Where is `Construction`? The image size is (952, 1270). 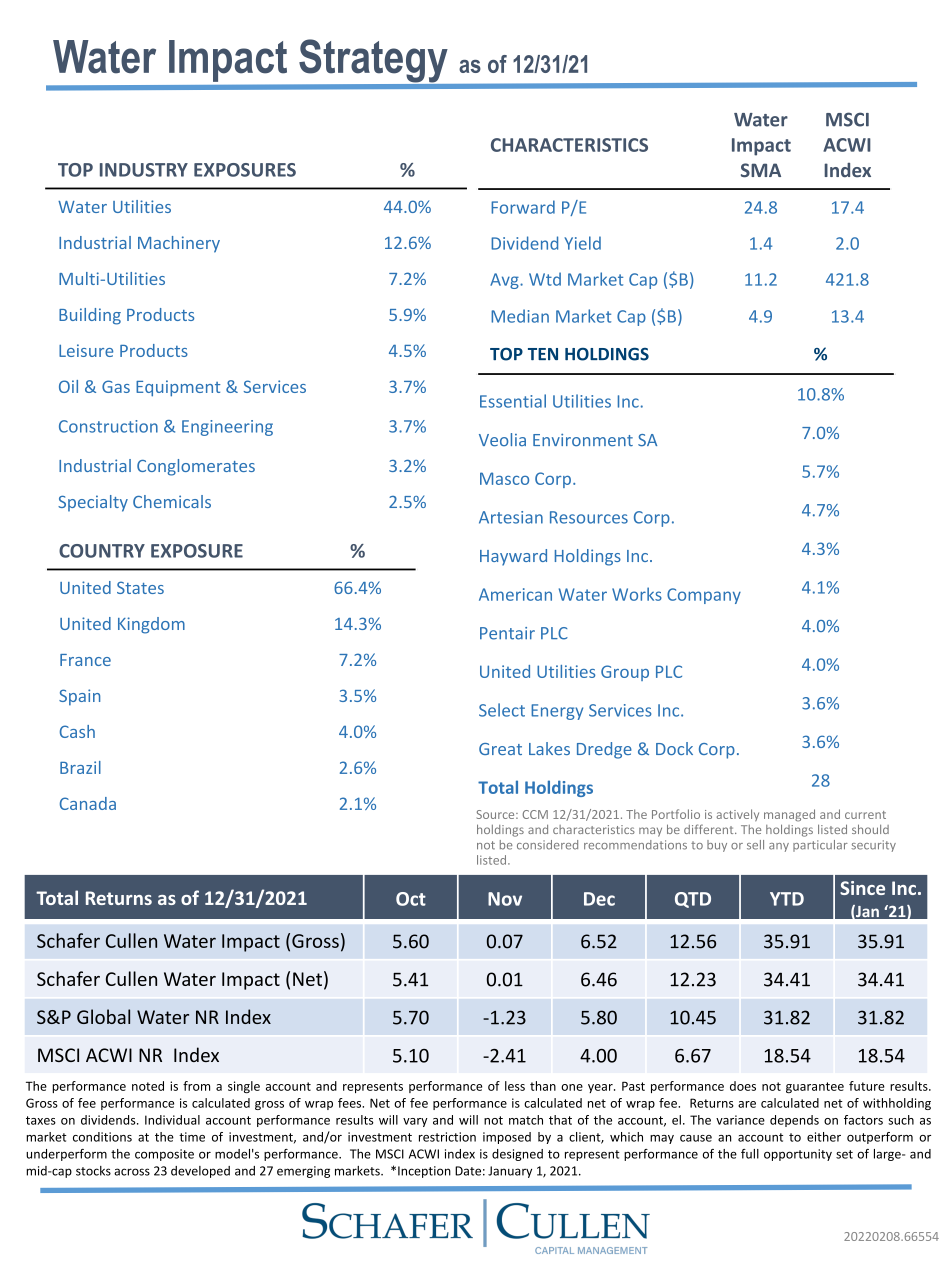 Construction is located at coordinates (108, 426).
